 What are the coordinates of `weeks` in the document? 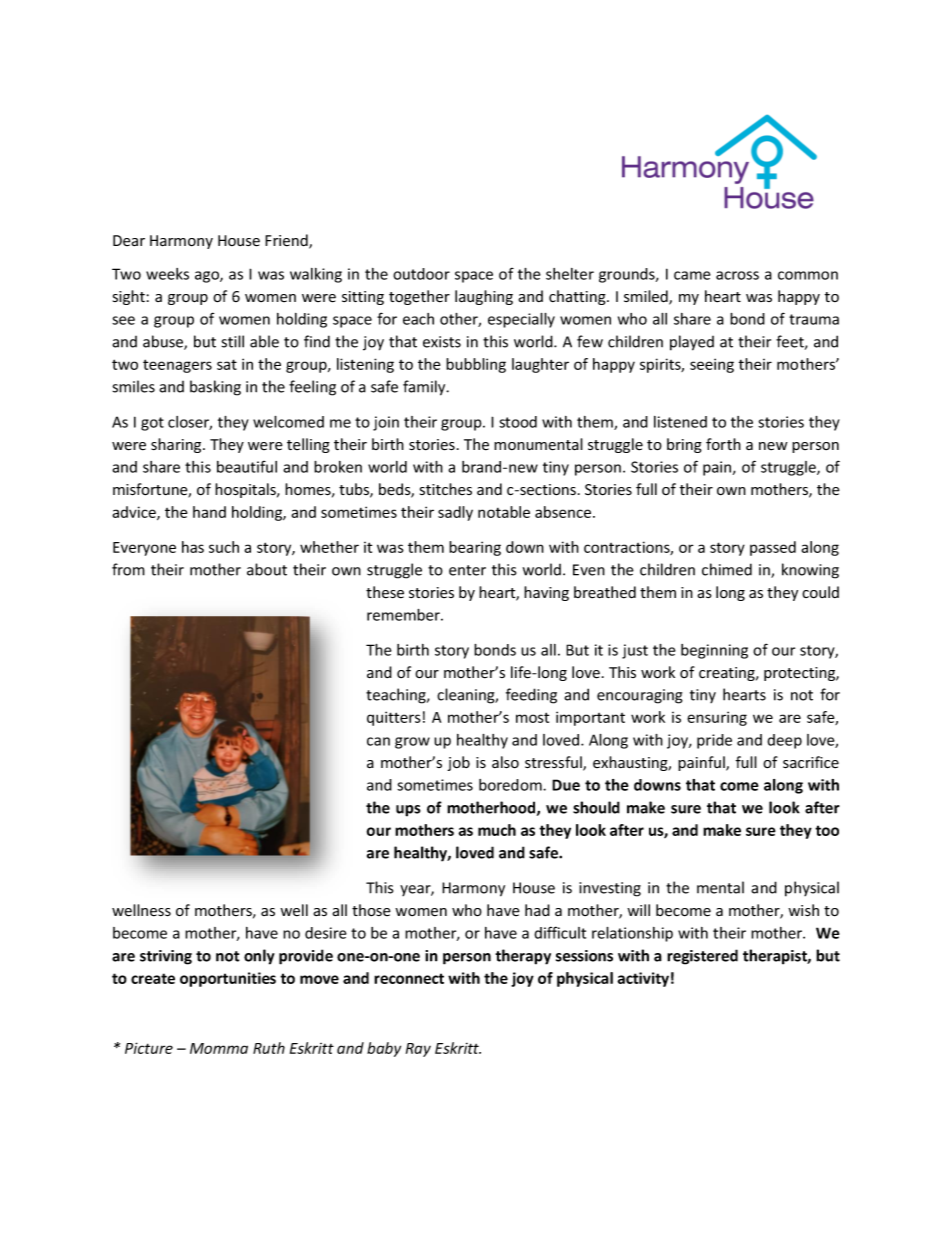 It's located at (167, 274).
